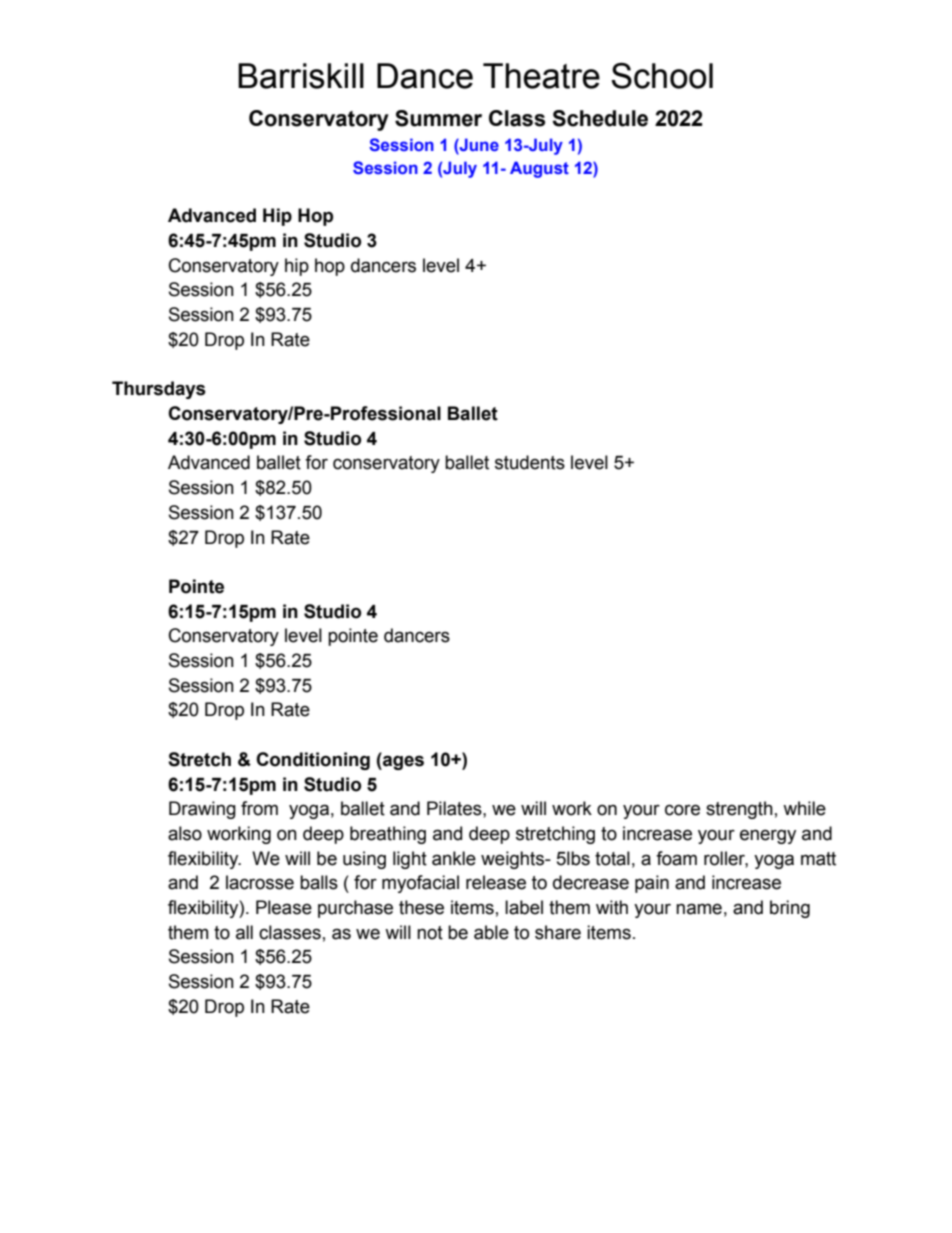  What do you see at coordinates (739, 810) in the page?
I see `strength` at bounding box center [739, 810].
